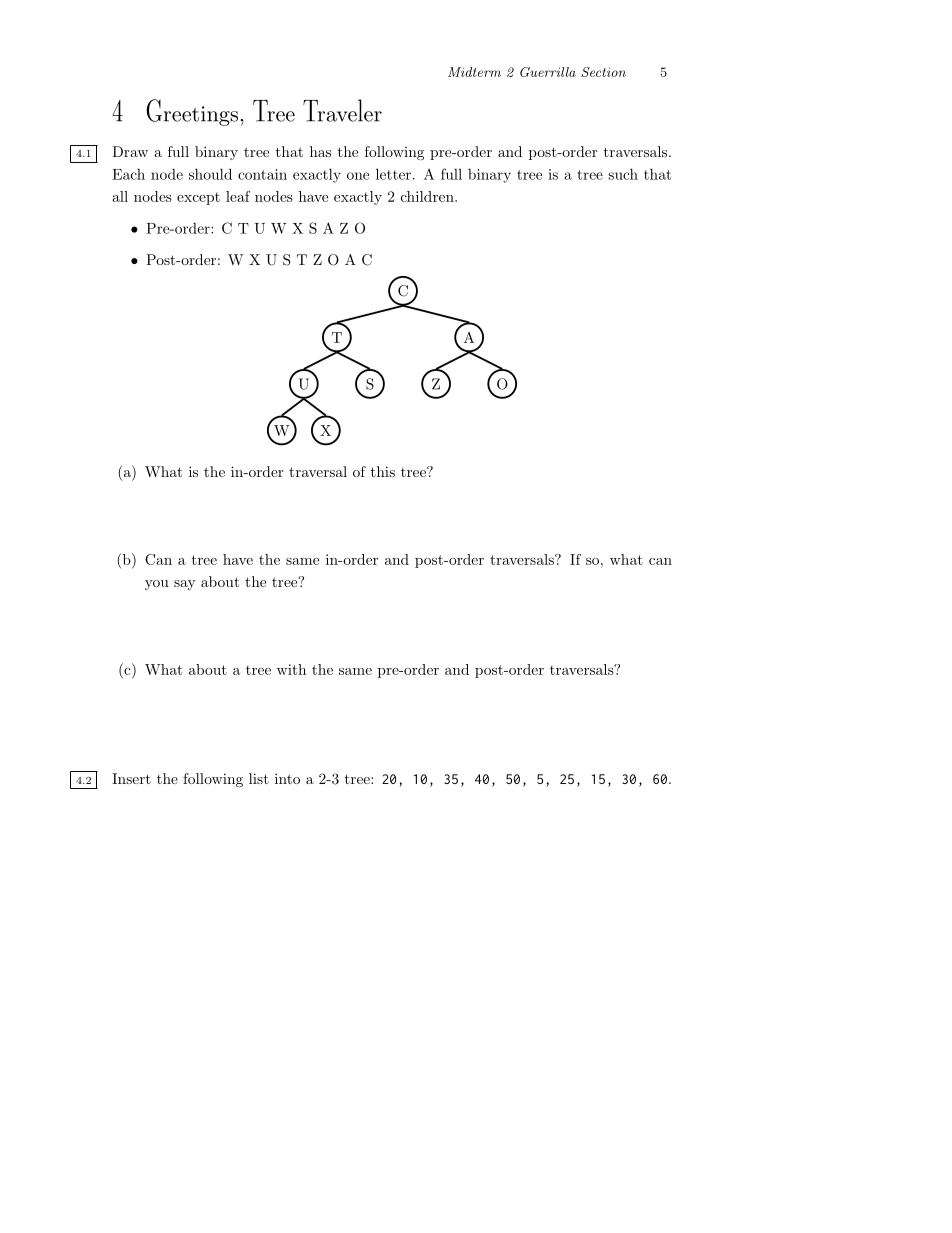  What do you see at coordinates (185, 585) in the screenshot?
I see `say` at bounding box center [185, 585].
